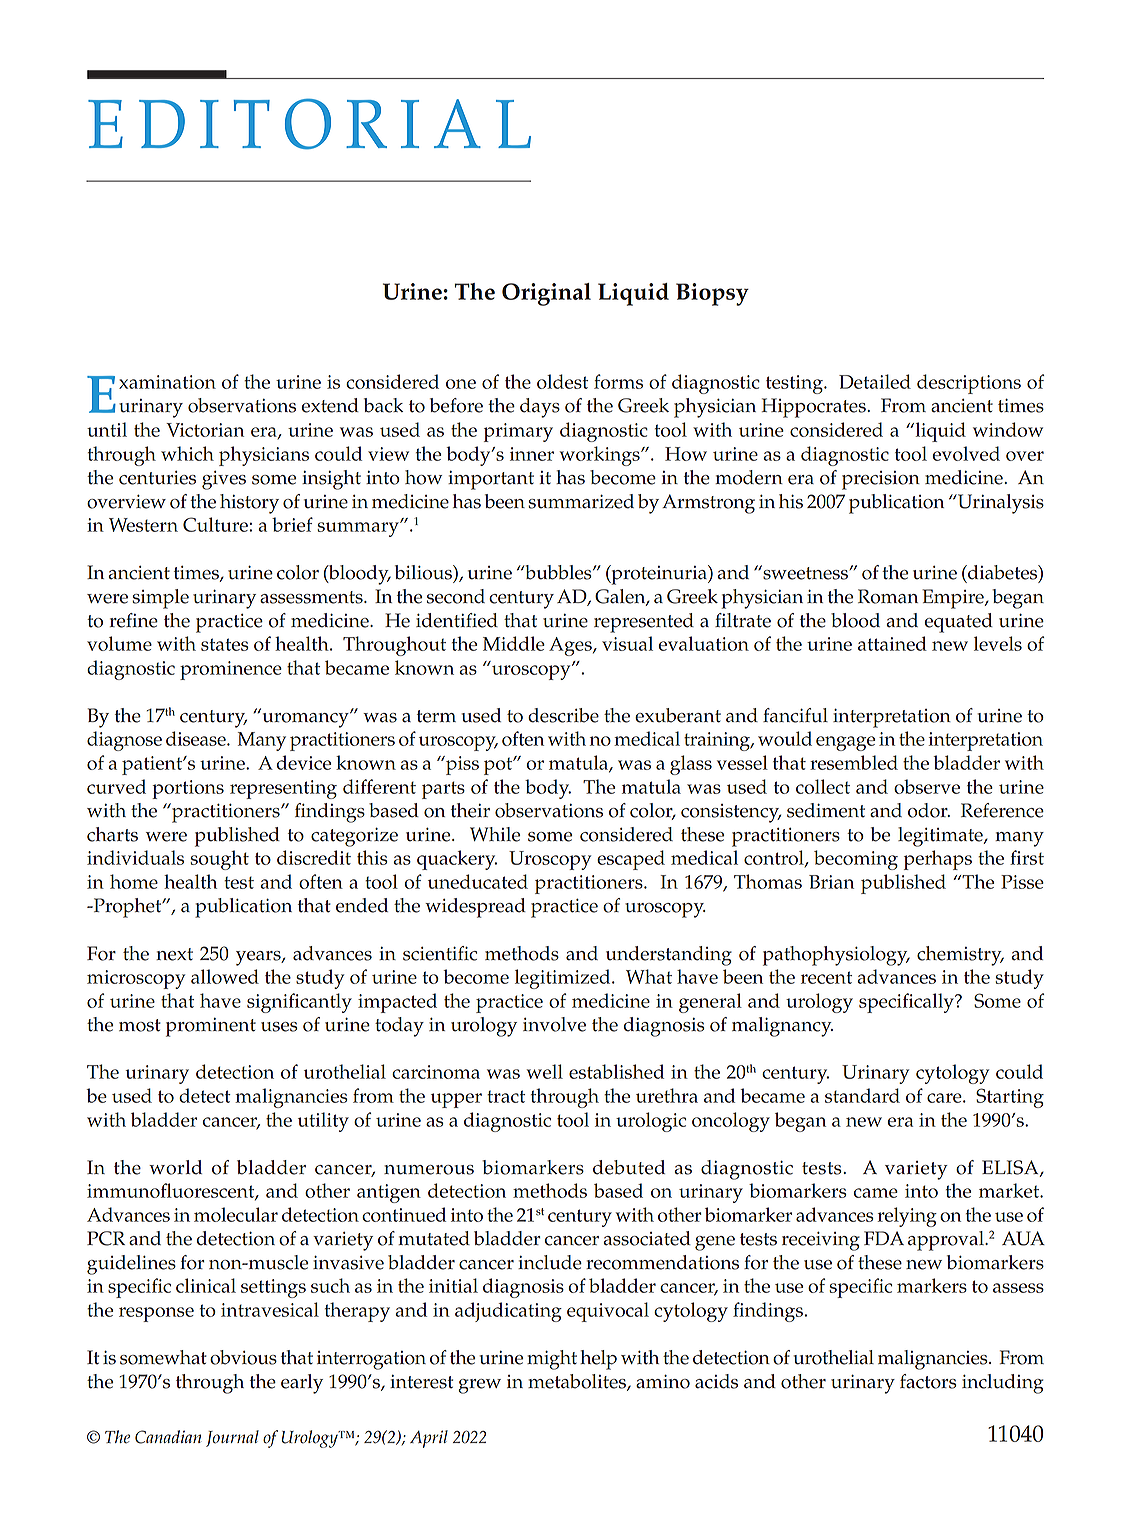 Image resolution: width=1131 pixels, height=1514 pixels. What do you see at coordinates (564, 979) in the document?
I see `legitimized` at bounding box center [564, 979].
